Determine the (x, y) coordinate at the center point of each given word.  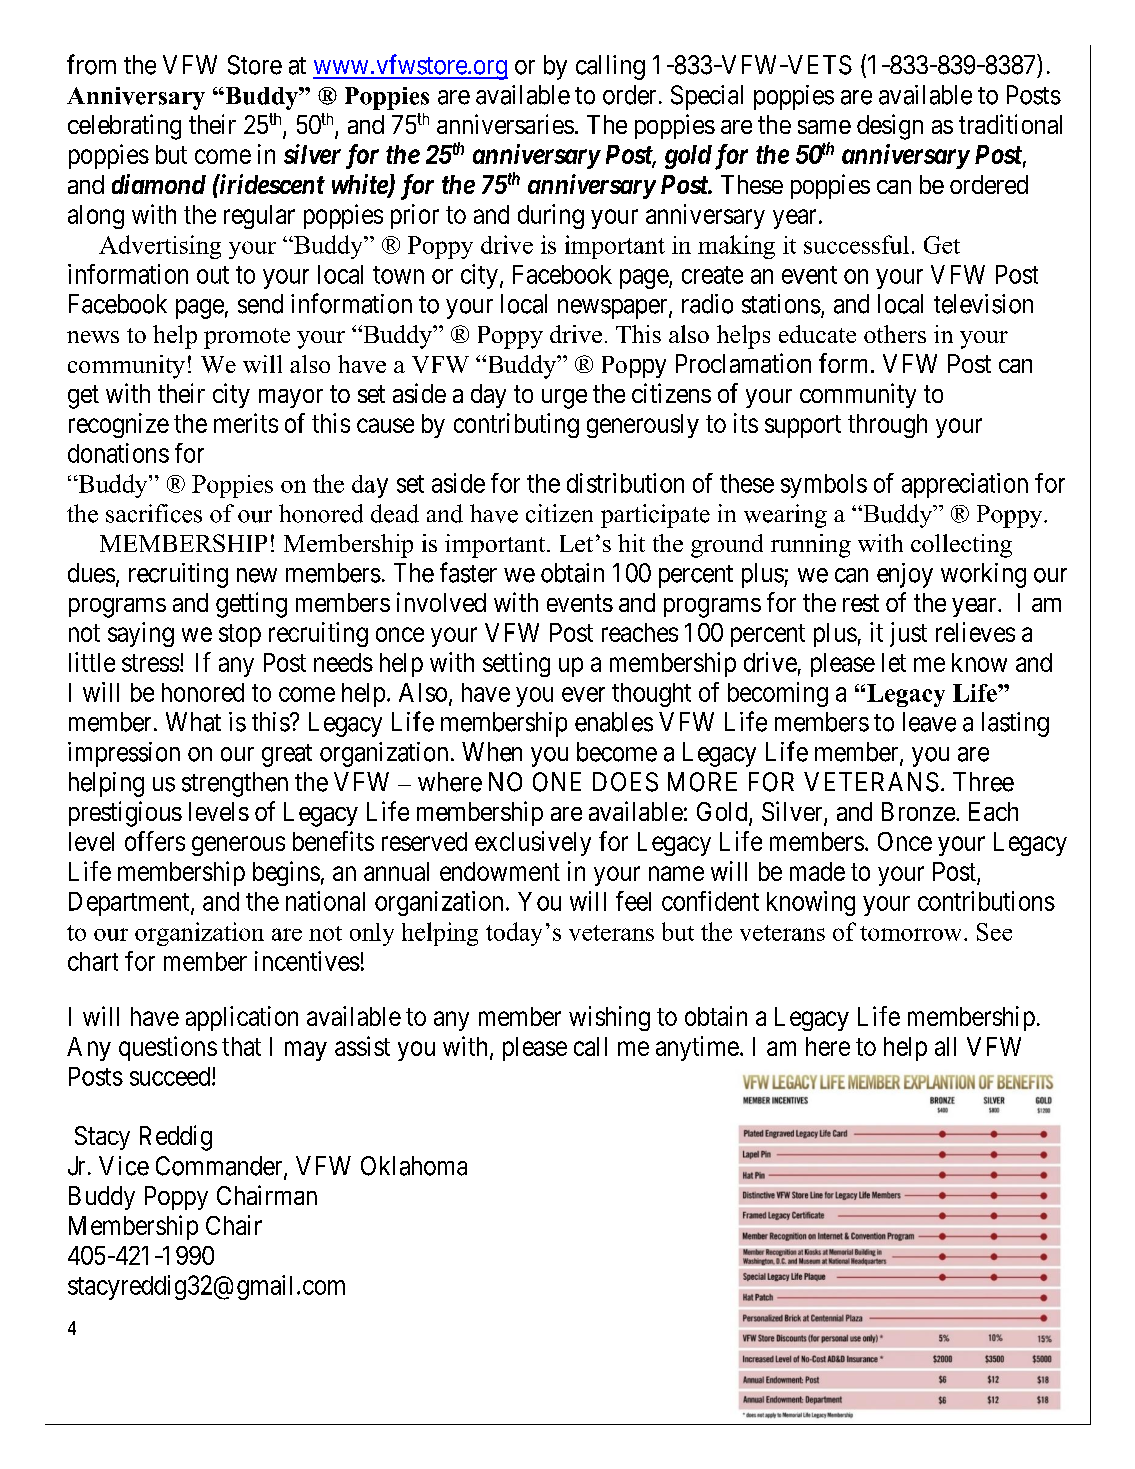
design (890, 127)
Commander (220, 1167)
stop (240, 635)
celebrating (124, 127)
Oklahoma (414, 1166)
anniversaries (505, 124)
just (908, 634)
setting (516, 664)
